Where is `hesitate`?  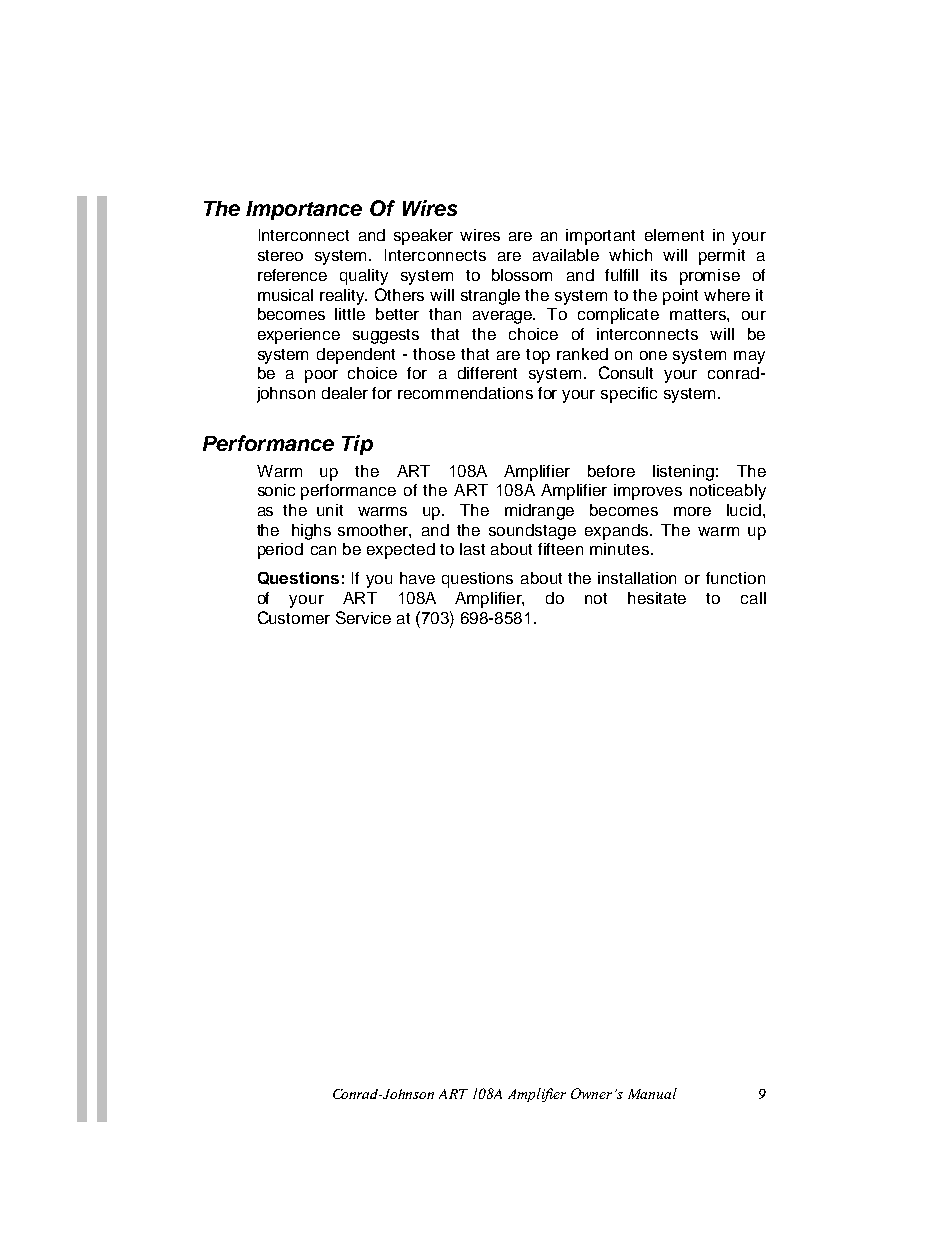 hesitate is located at coordinates (657, 598).
